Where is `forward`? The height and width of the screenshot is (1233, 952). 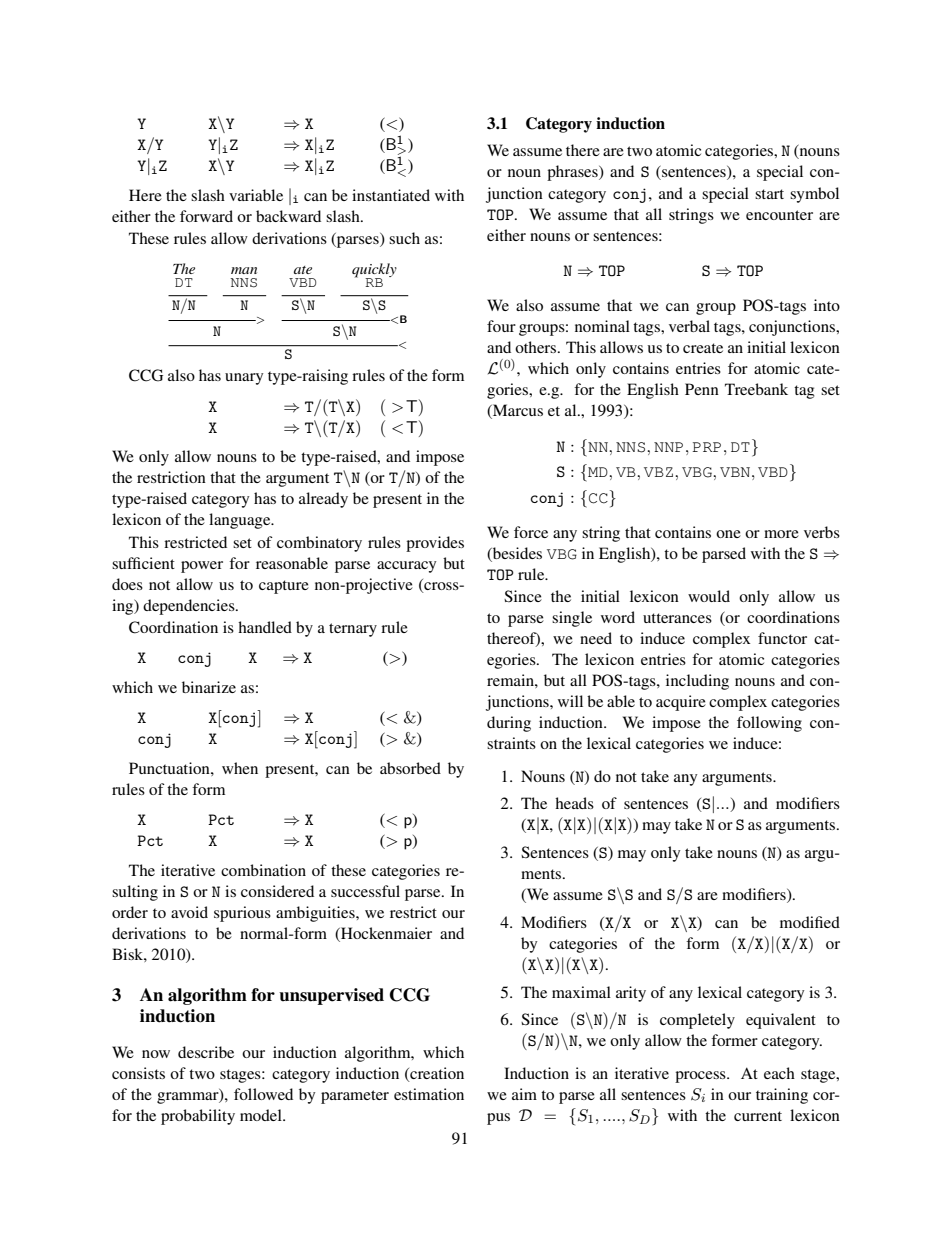
forward is located at coordinates (206, 216).
